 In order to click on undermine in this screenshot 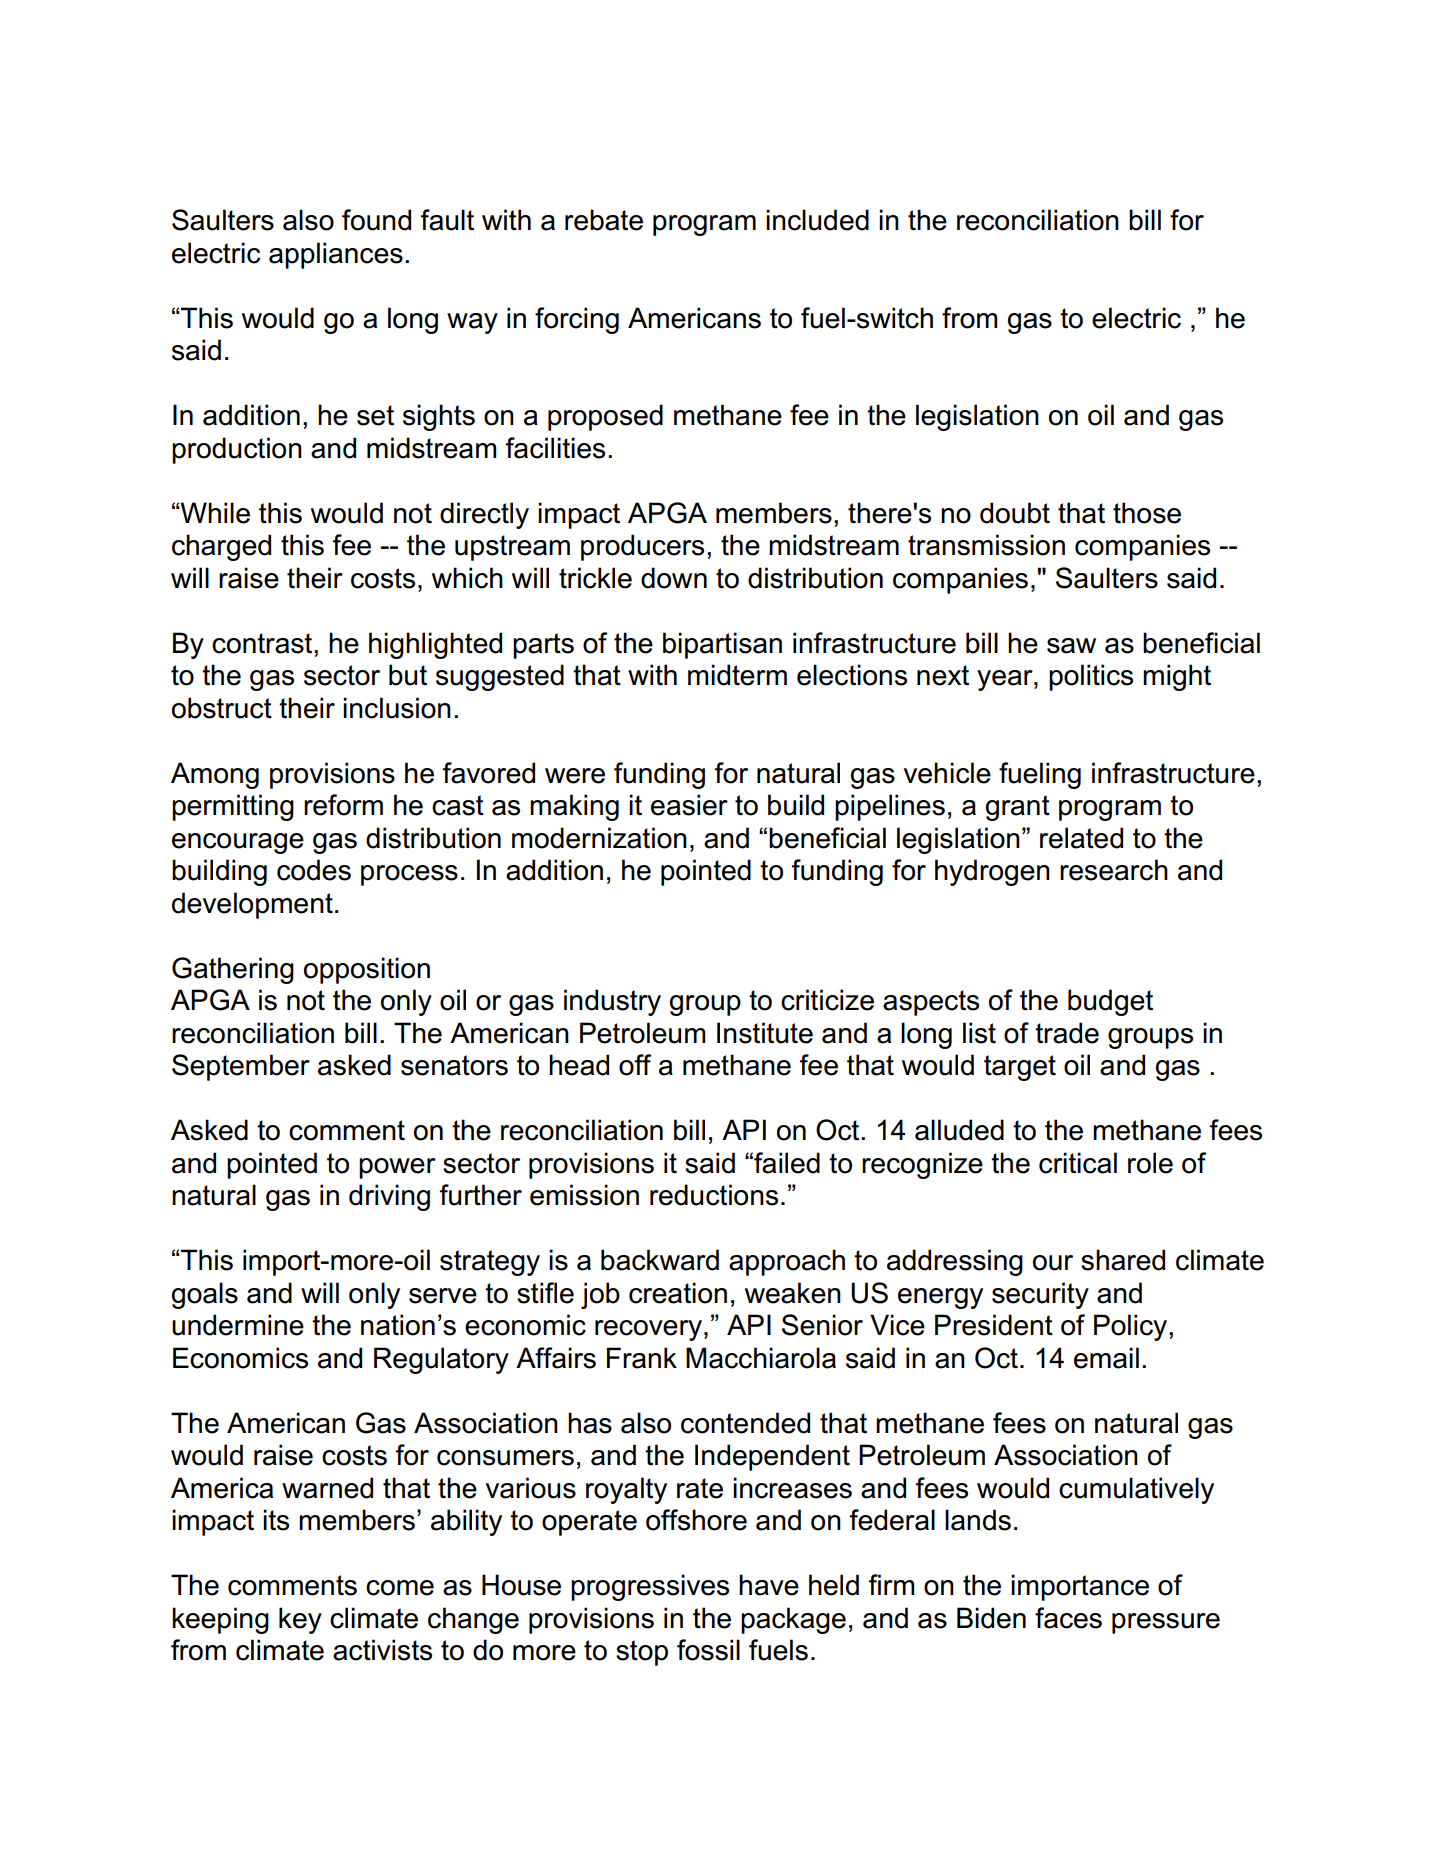, I will do `click(238, 1325)`.
